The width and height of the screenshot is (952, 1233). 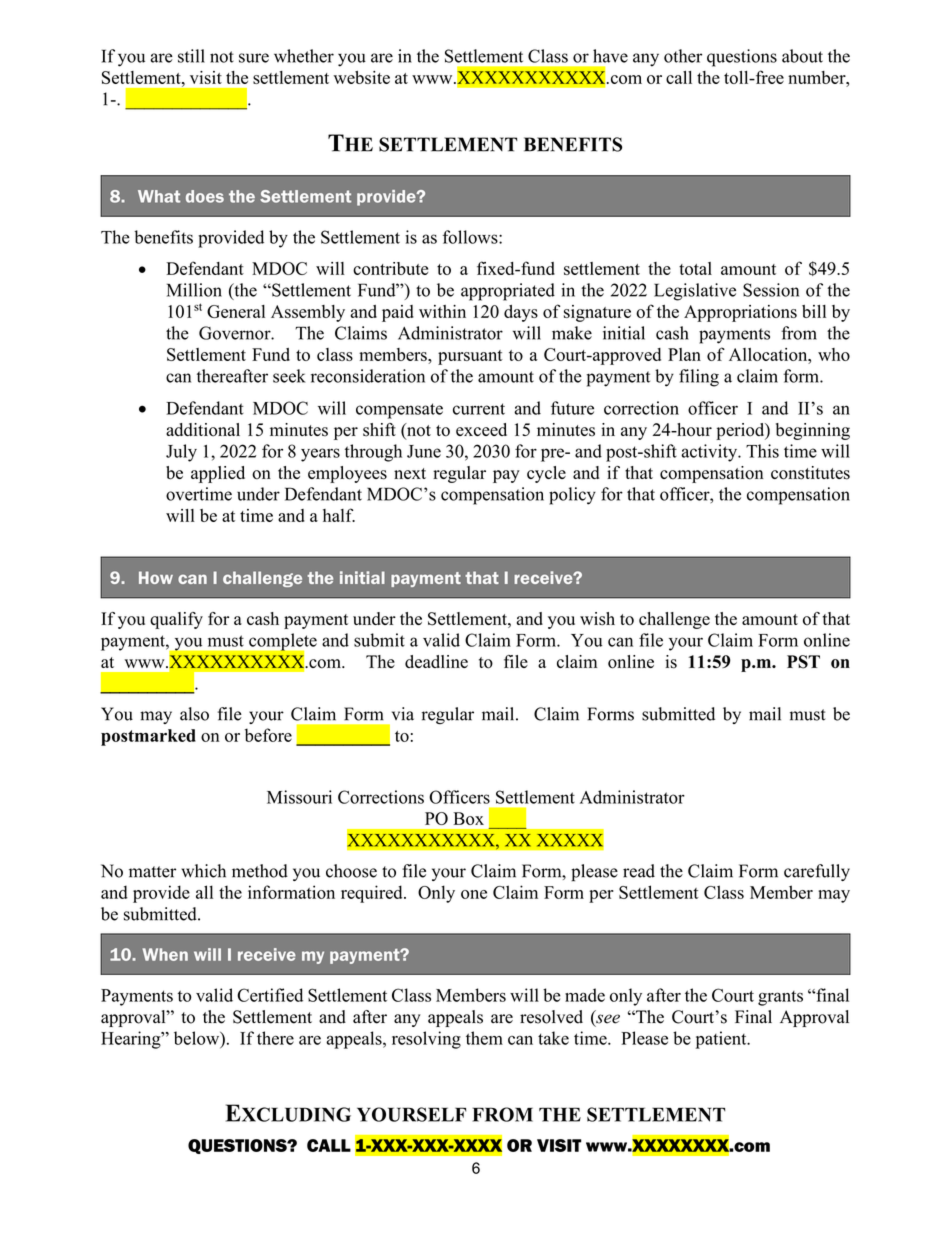 I want to click on Million, so click(x=194, y=290).
